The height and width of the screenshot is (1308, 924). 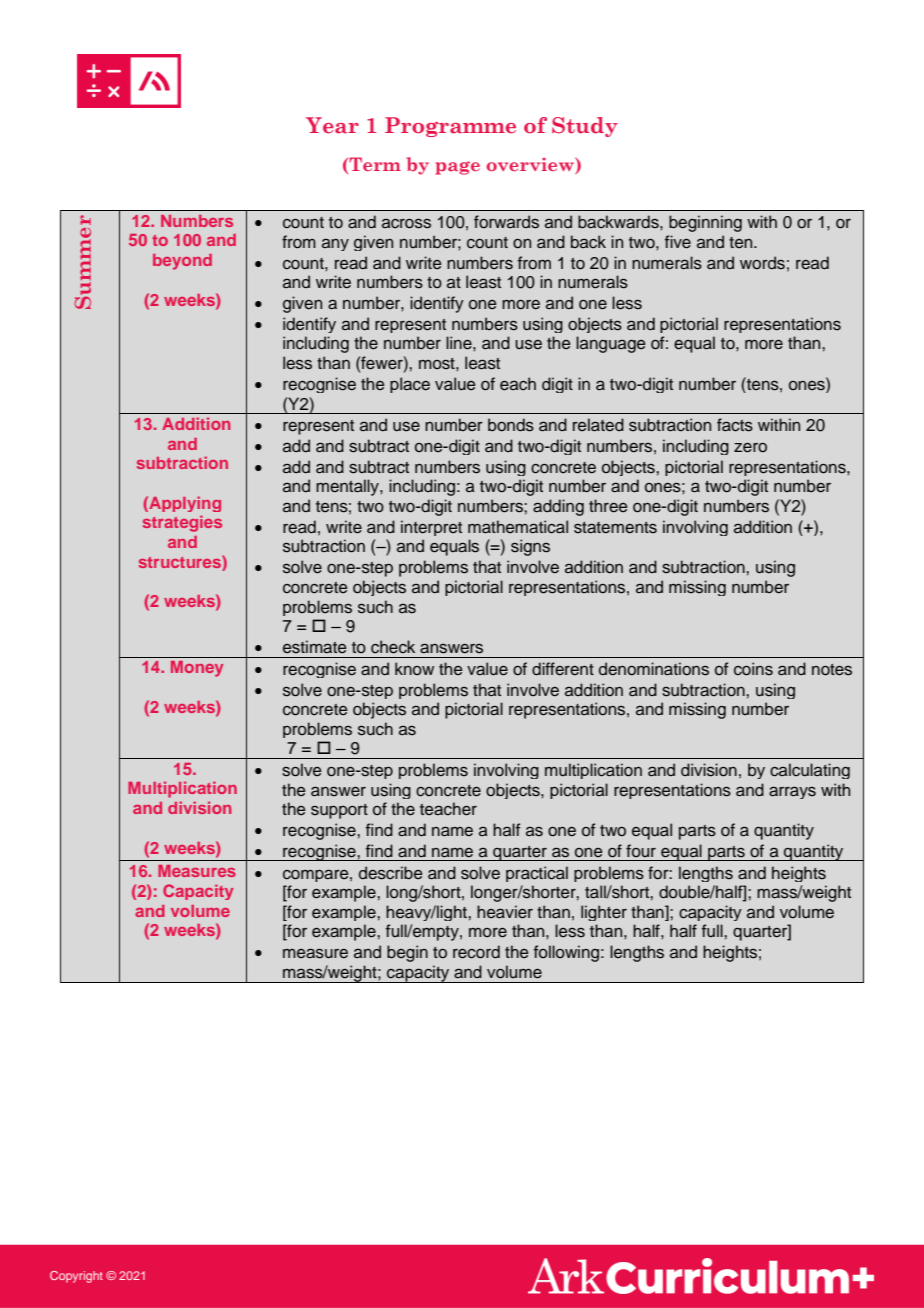 I want to click on bonds, so click(x=511, y=425).
